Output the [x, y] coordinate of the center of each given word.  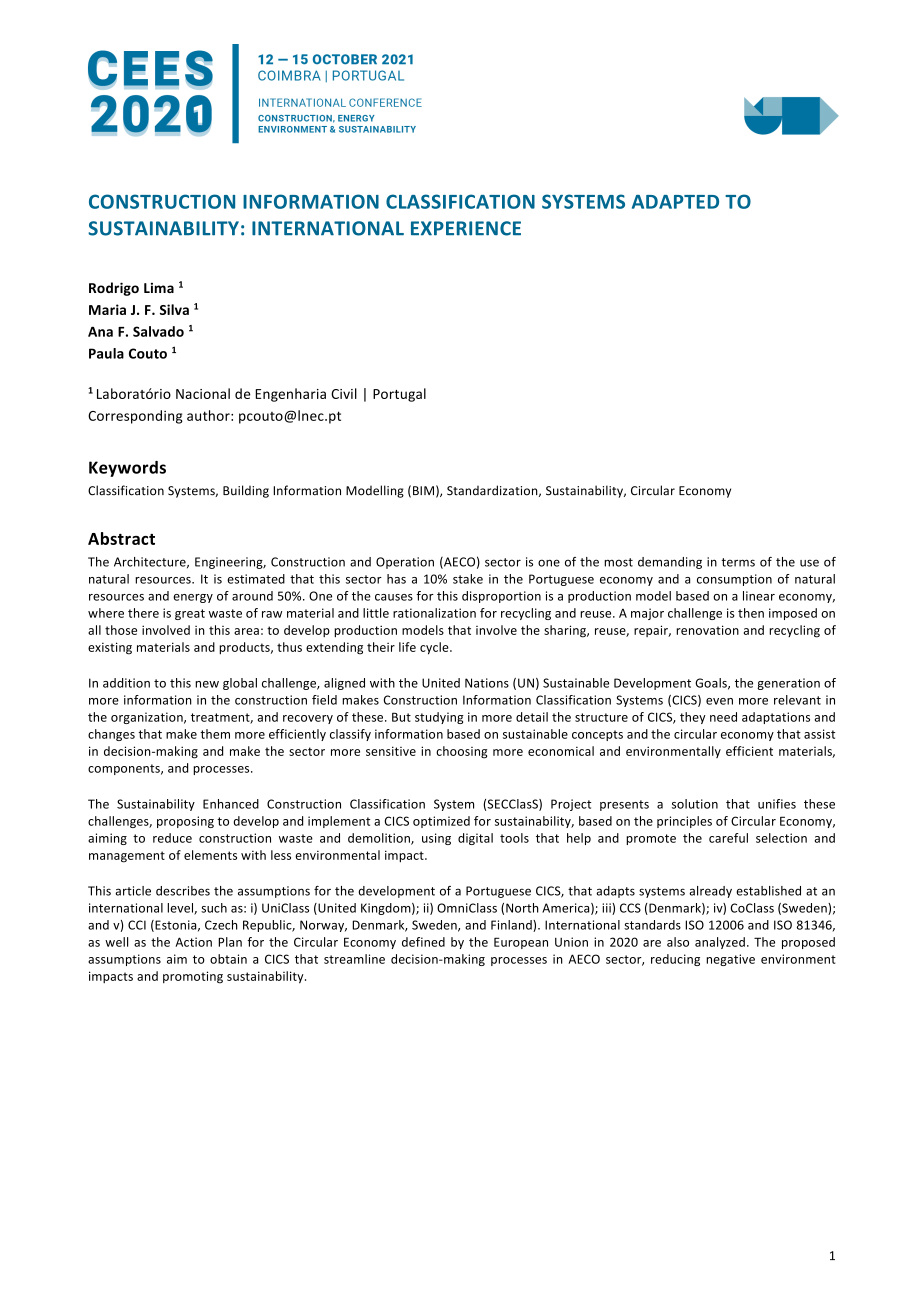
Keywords [127, 469]
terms [738, 562]
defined [423, 942]
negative [730, 960]
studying [439, 718]
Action [193, 942]
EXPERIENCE [466, 228]
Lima [159, 288]
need [723, 717]
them [215, 734]
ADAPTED [675, 202]
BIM [423, 490]
